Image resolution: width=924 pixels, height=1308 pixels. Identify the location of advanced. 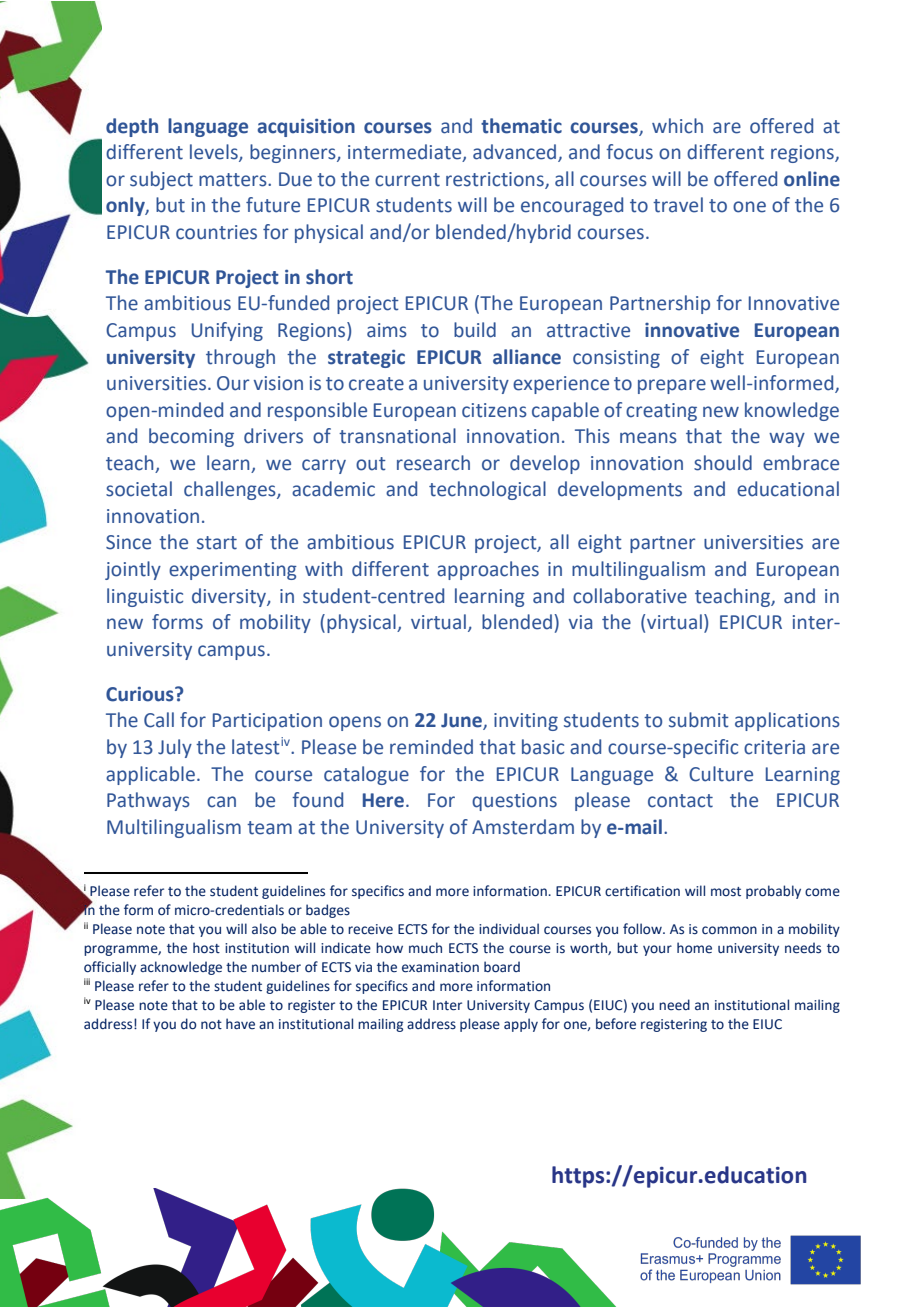
(514, 152).
